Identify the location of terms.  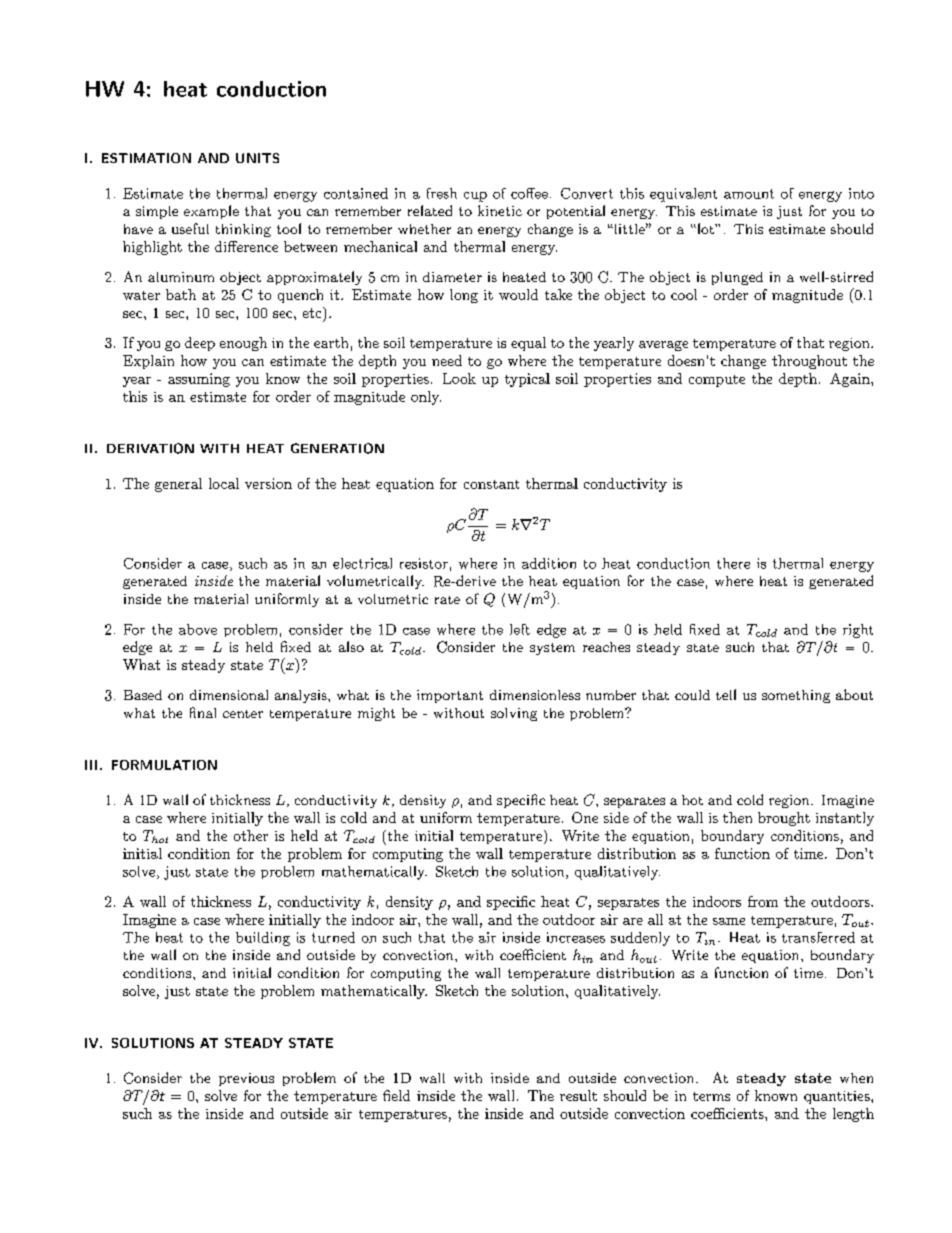
(711, 1096).
